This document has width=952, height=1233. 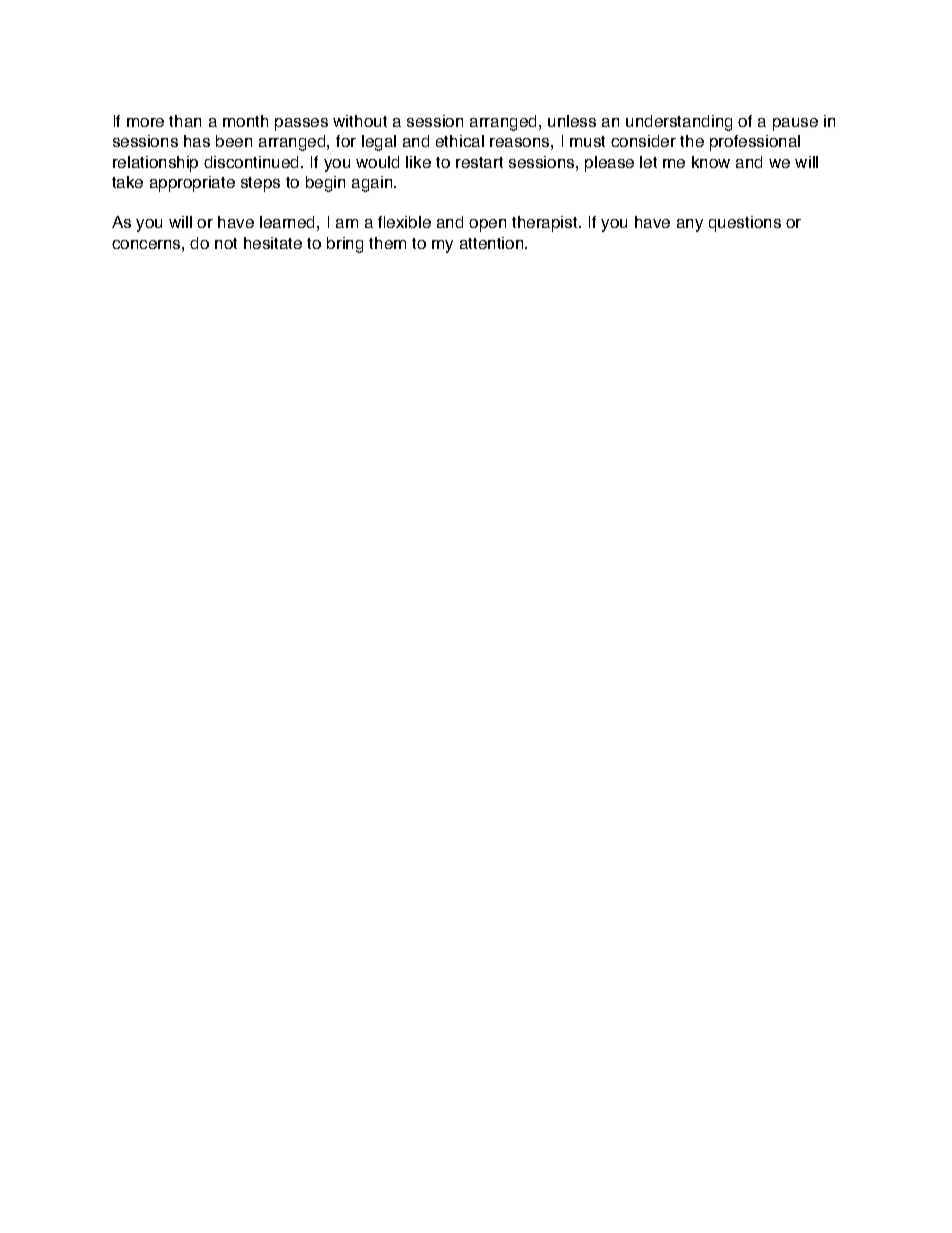 What do you see at coordinates (711, 162) in the document?
I see `know` at bounding box center [711, 162].
